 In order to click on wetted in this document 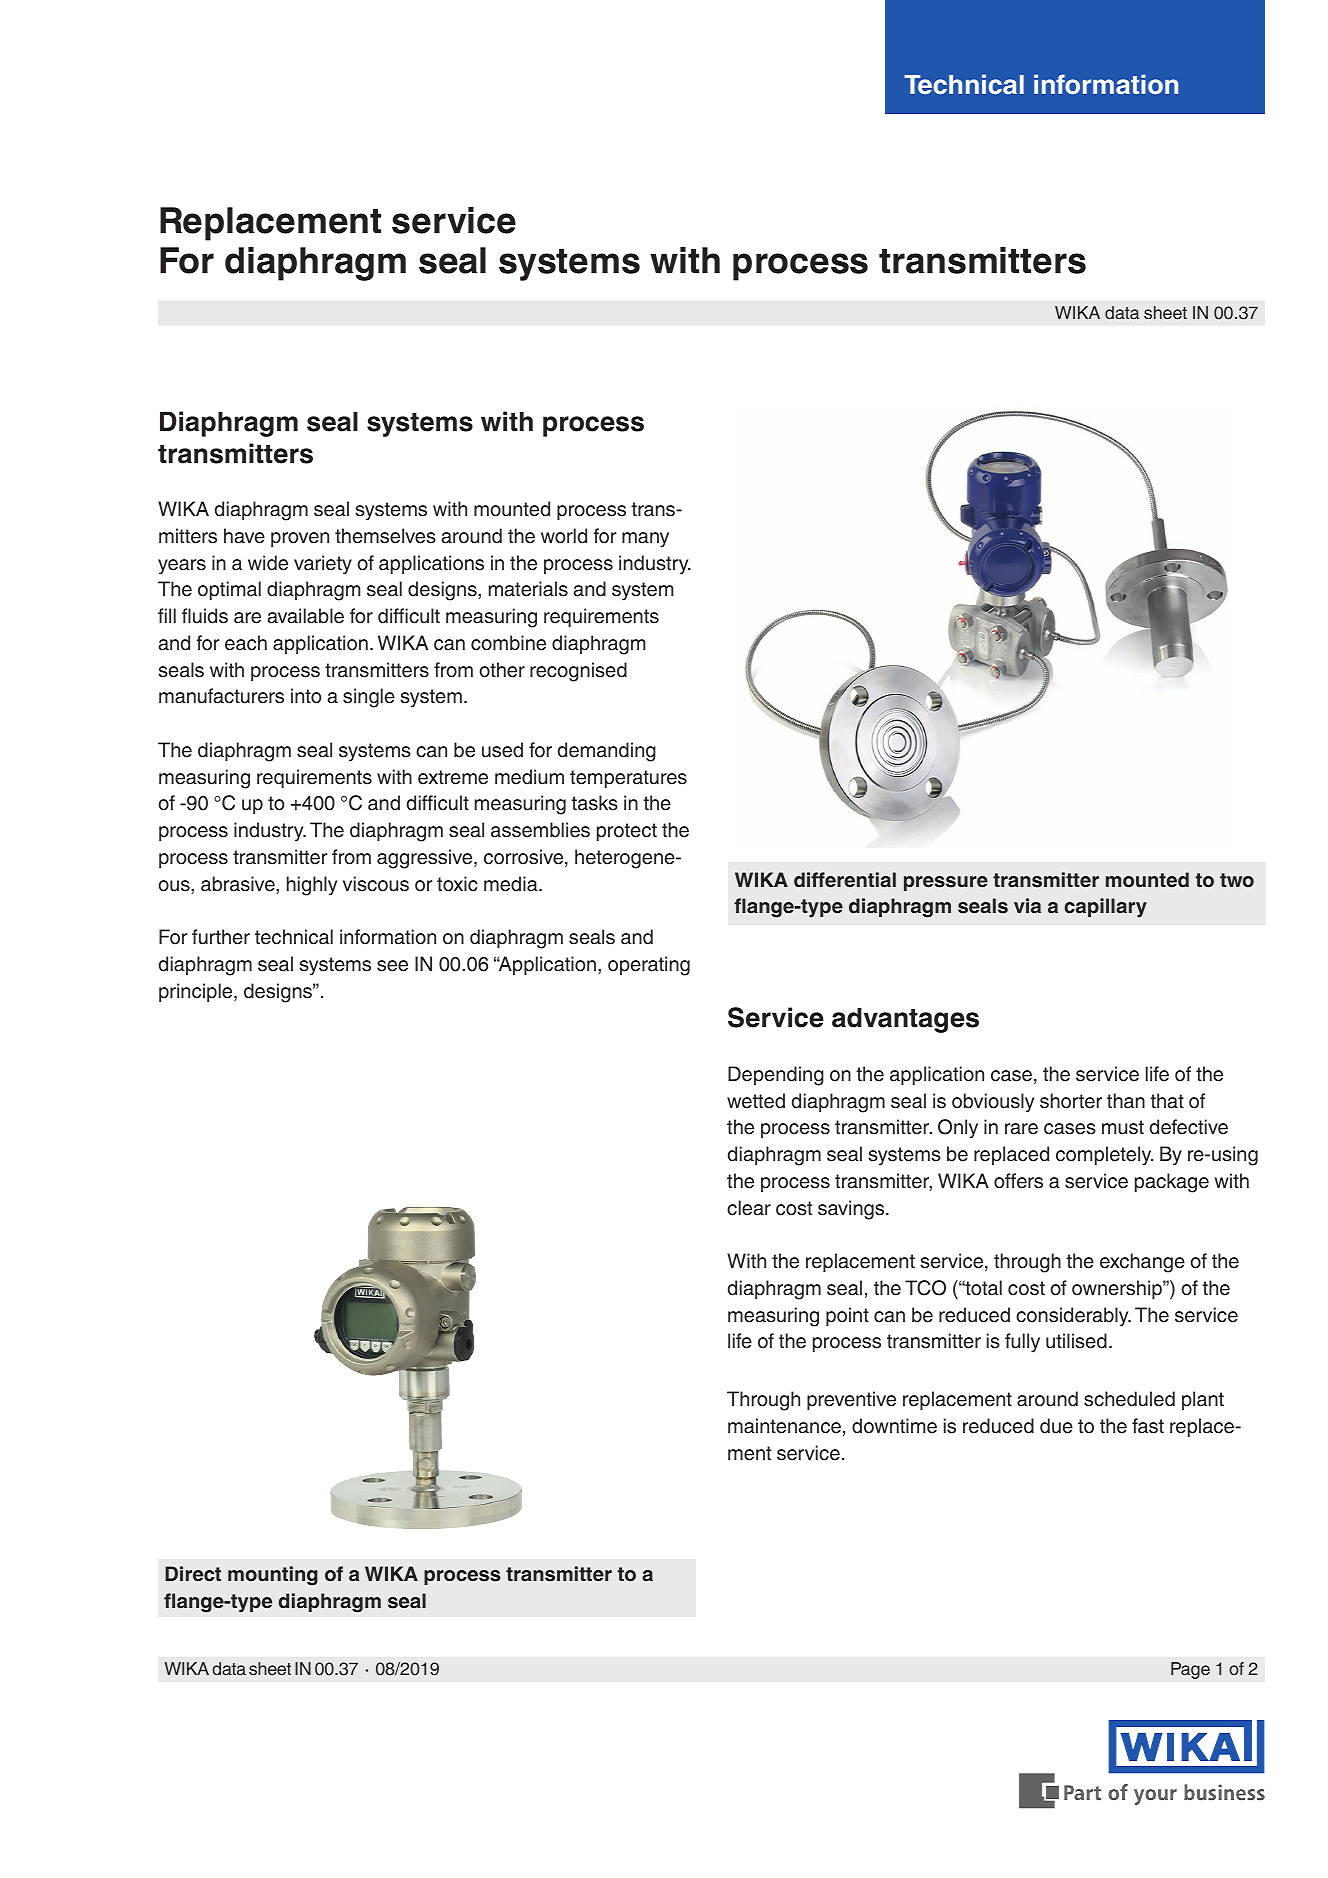, I will do `click(756, 1101)`.
